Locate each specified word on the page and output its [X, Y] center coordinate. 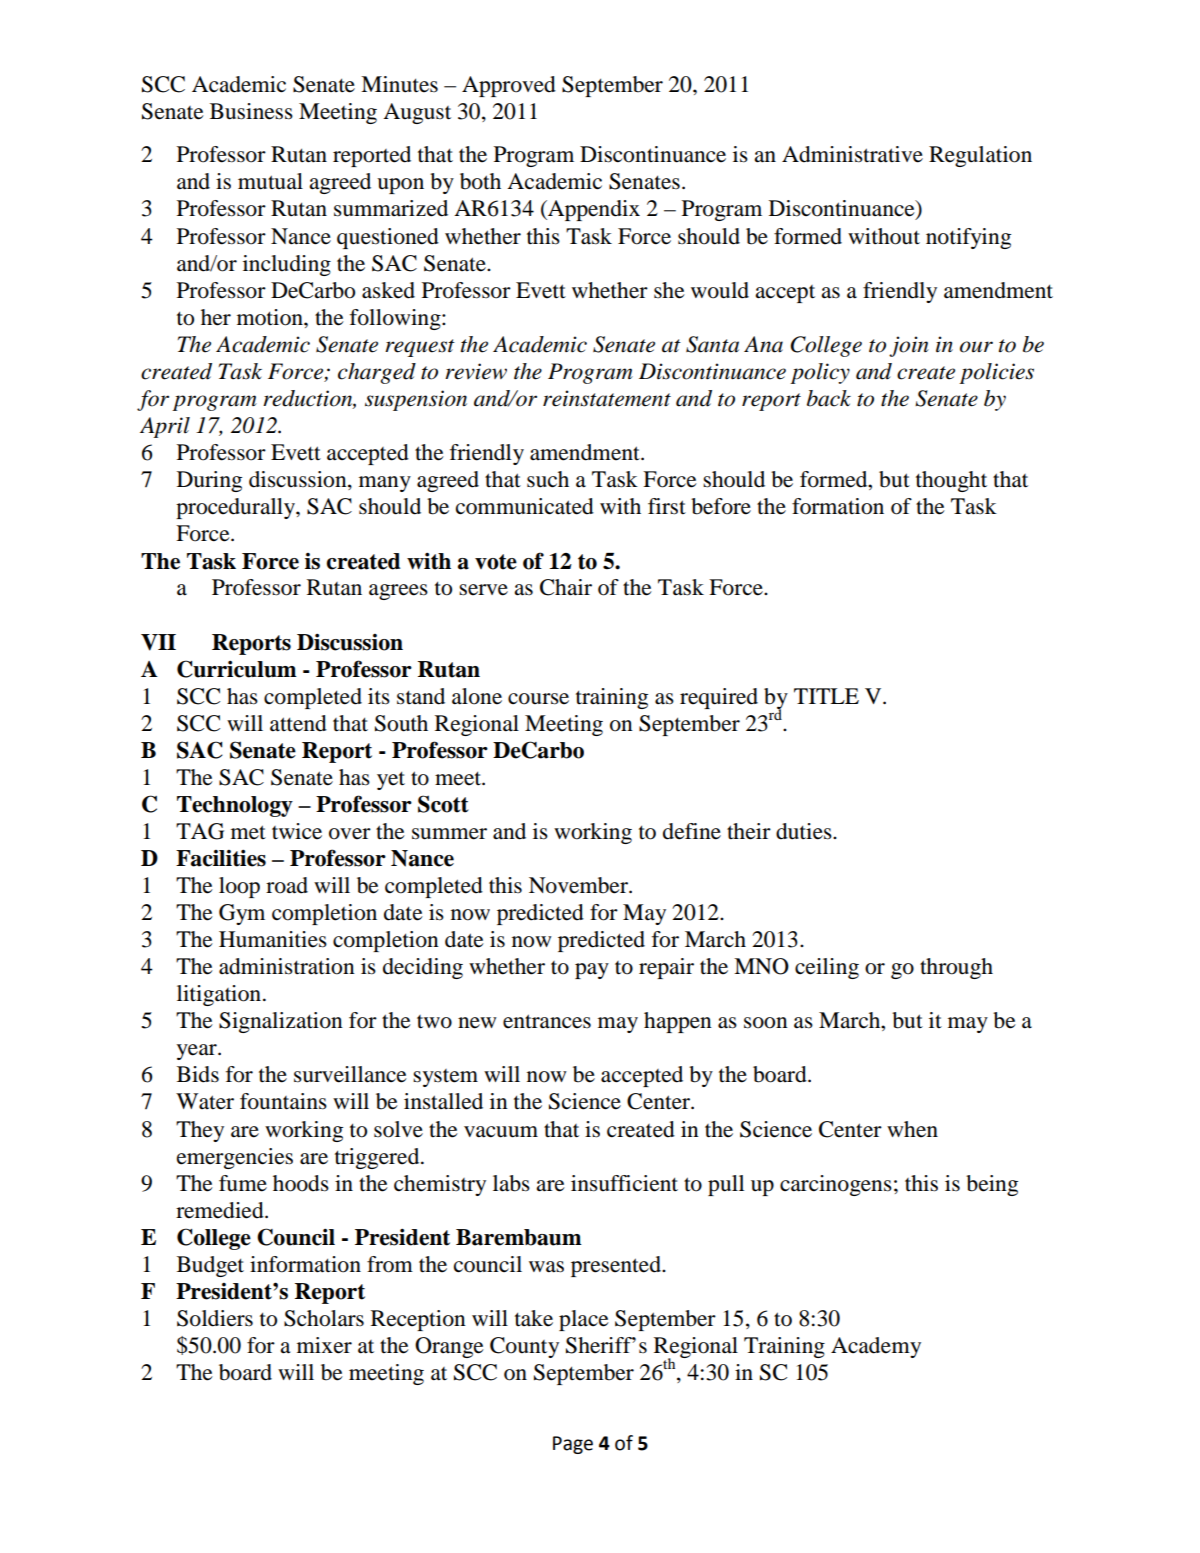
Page [573, 1445]
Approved [509, 86]
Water [205, 1101]
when [912, 1129]
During [209, 481]
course [538, 699]
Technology [235, 806]
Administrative [852, 154]
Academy [876, 1347]
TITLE [826, 696]
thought [951, 481]
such [548, 479]
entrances [547, 1021]
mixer [324, 1345]
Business [251, 111]
